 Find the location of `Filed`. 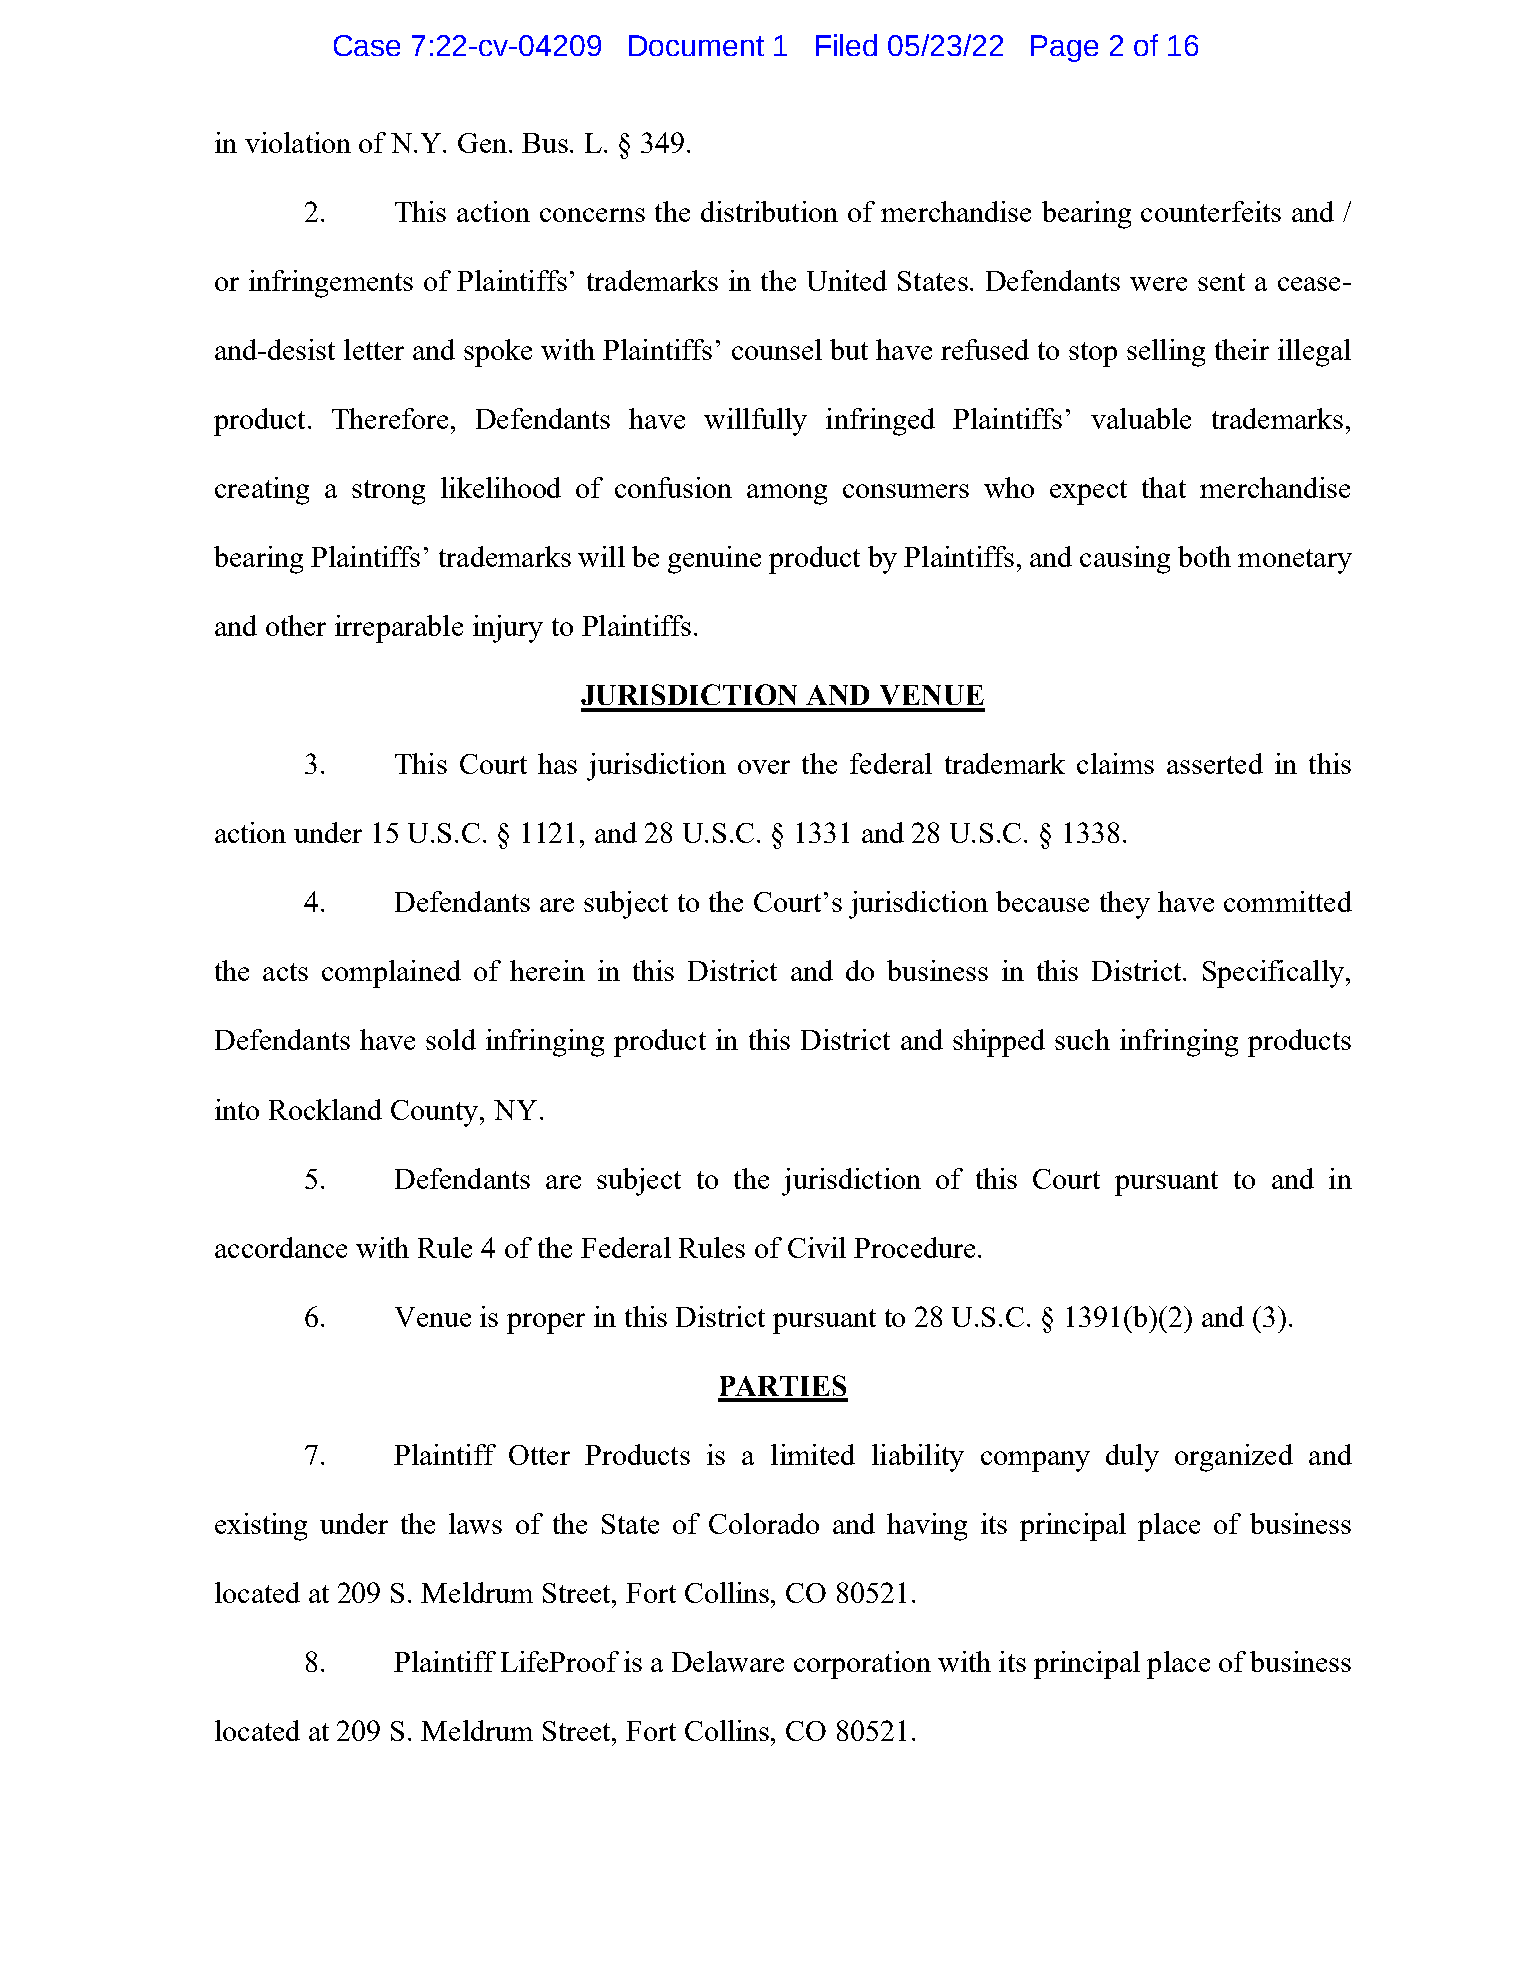

Filed is located at coordinates (846, 45).
